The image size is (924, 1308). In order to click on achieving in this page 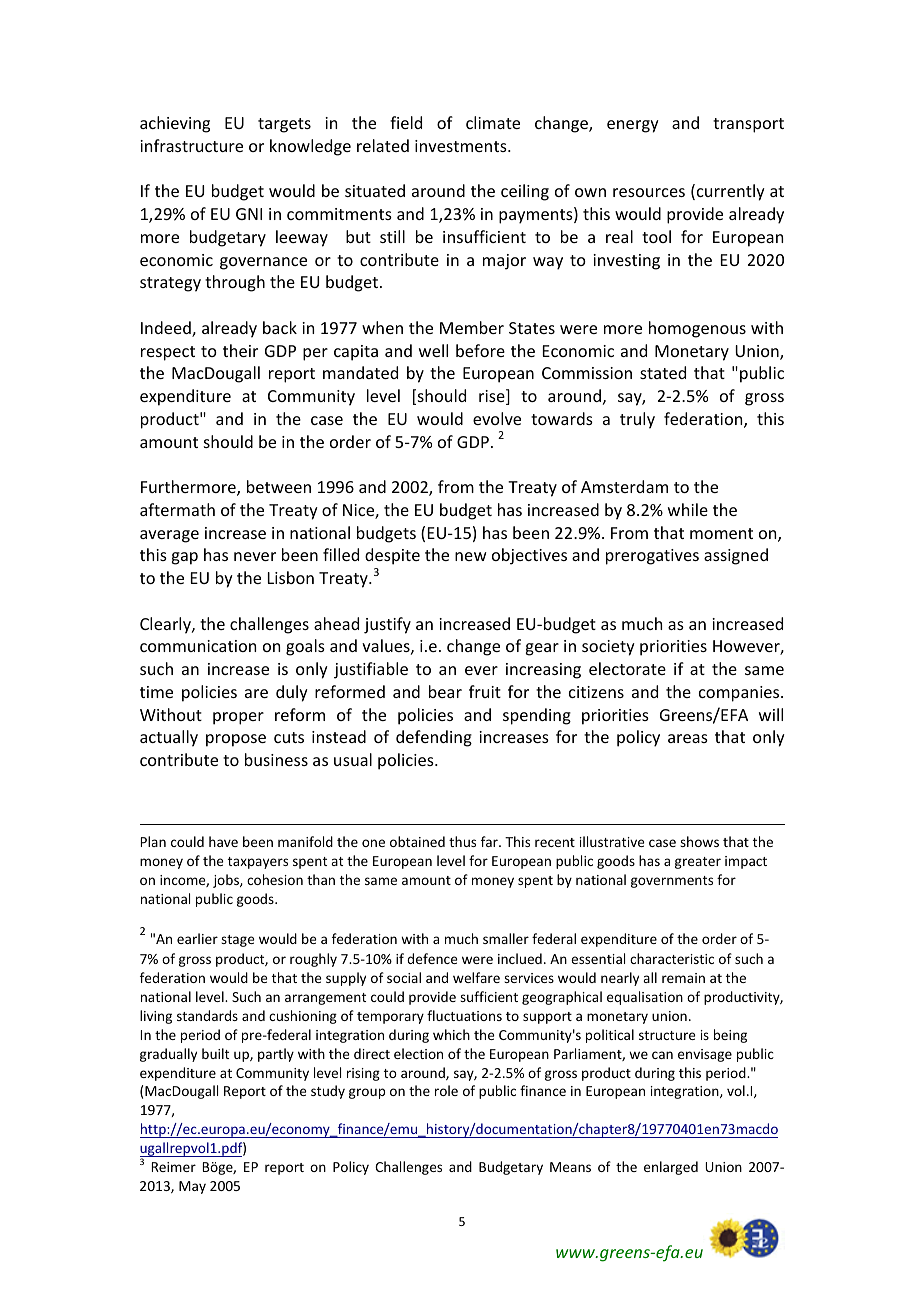, I will do `click(175, 124)`.
